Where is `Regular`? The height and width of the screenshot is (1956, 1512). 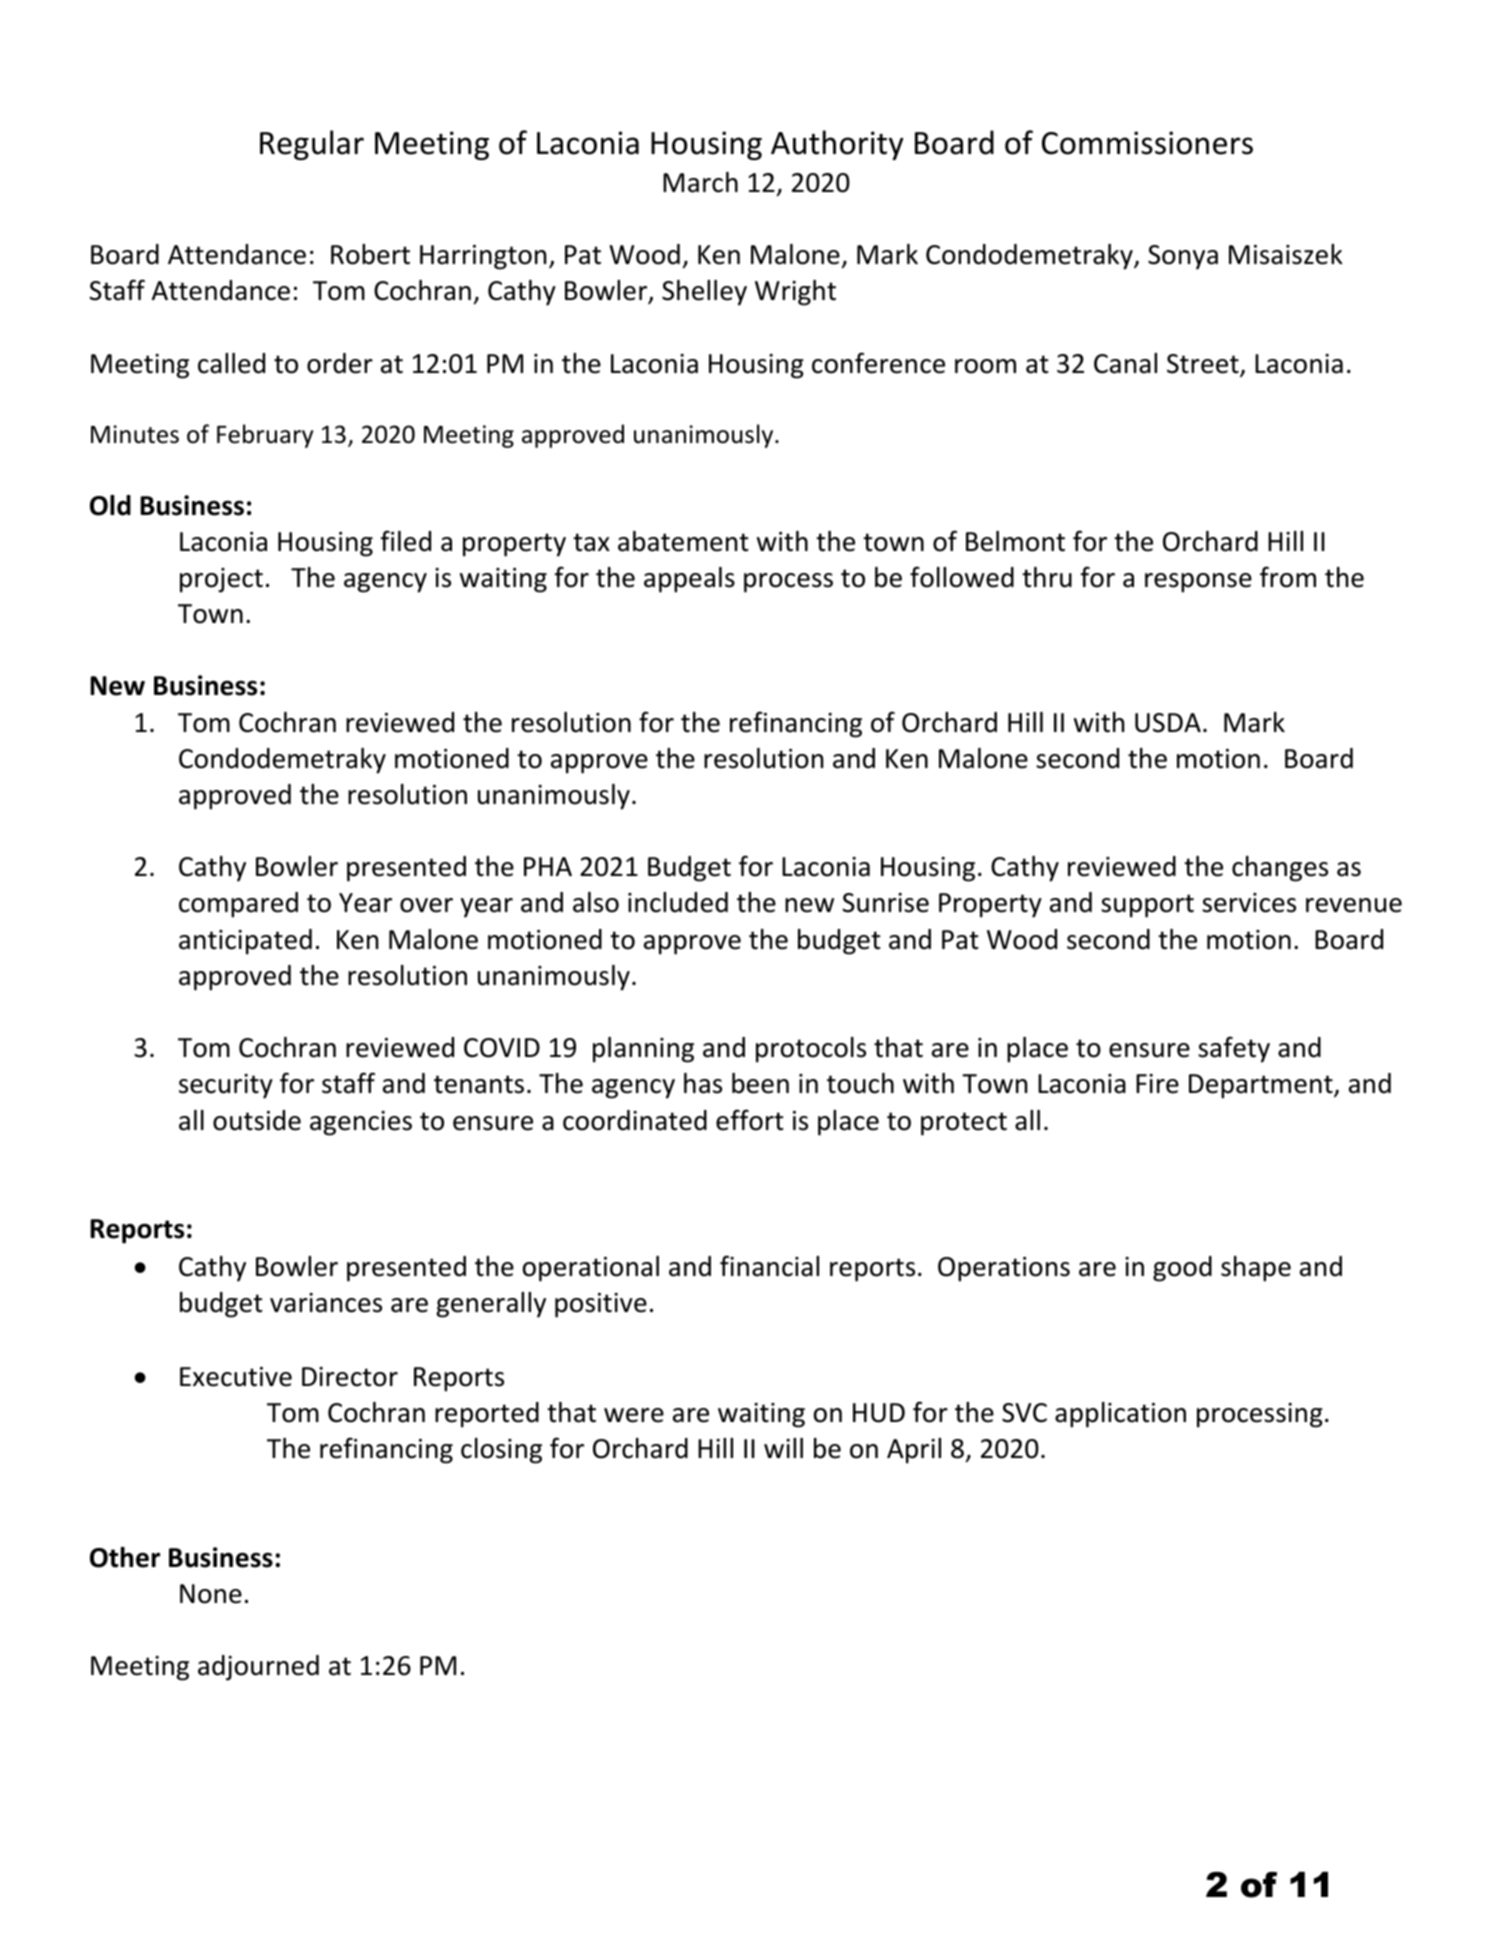
Regular is located at coordinates (312, 145).
